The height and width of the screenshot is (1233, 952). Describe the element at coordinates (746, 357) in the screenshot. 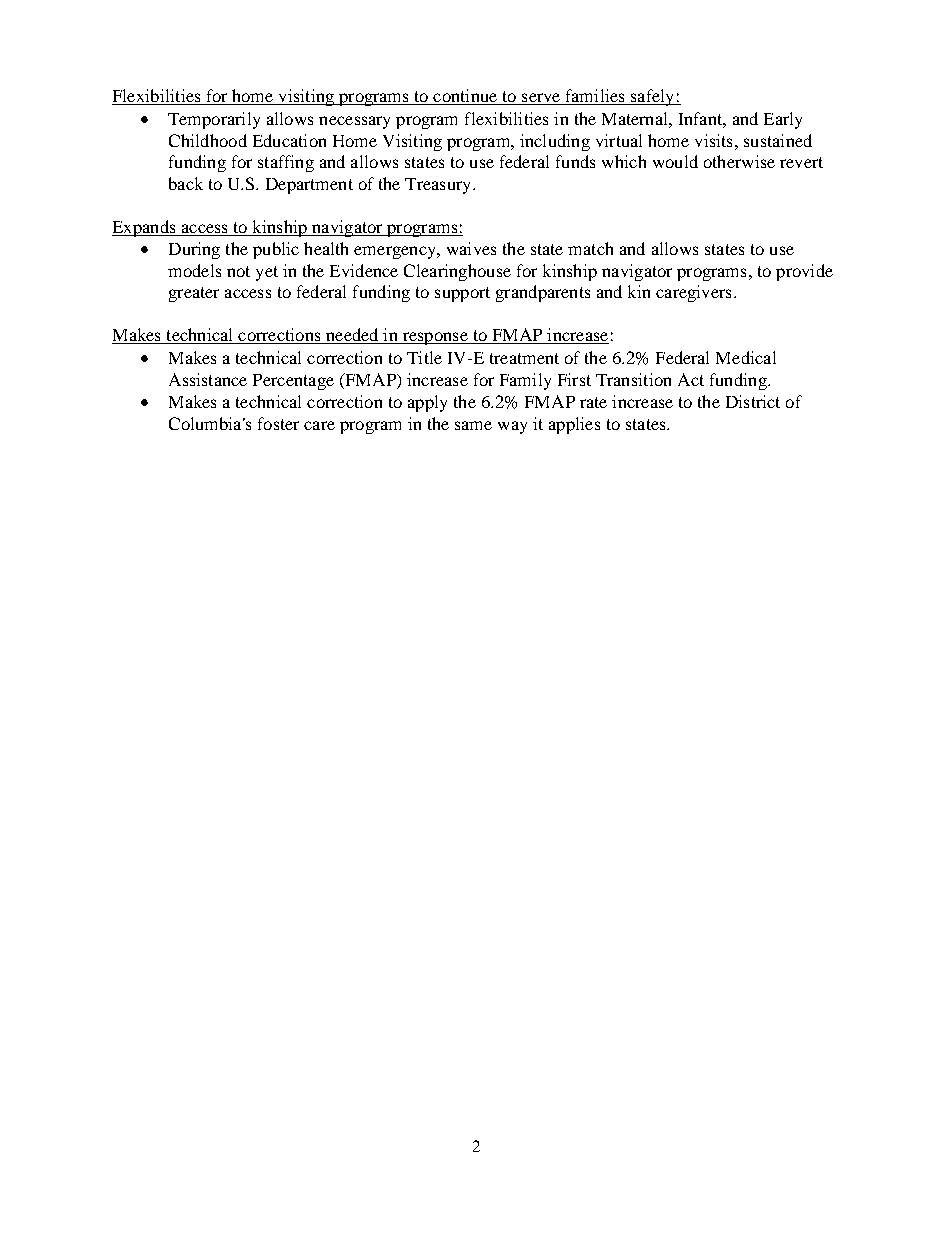

I see `Medical` at that location.
